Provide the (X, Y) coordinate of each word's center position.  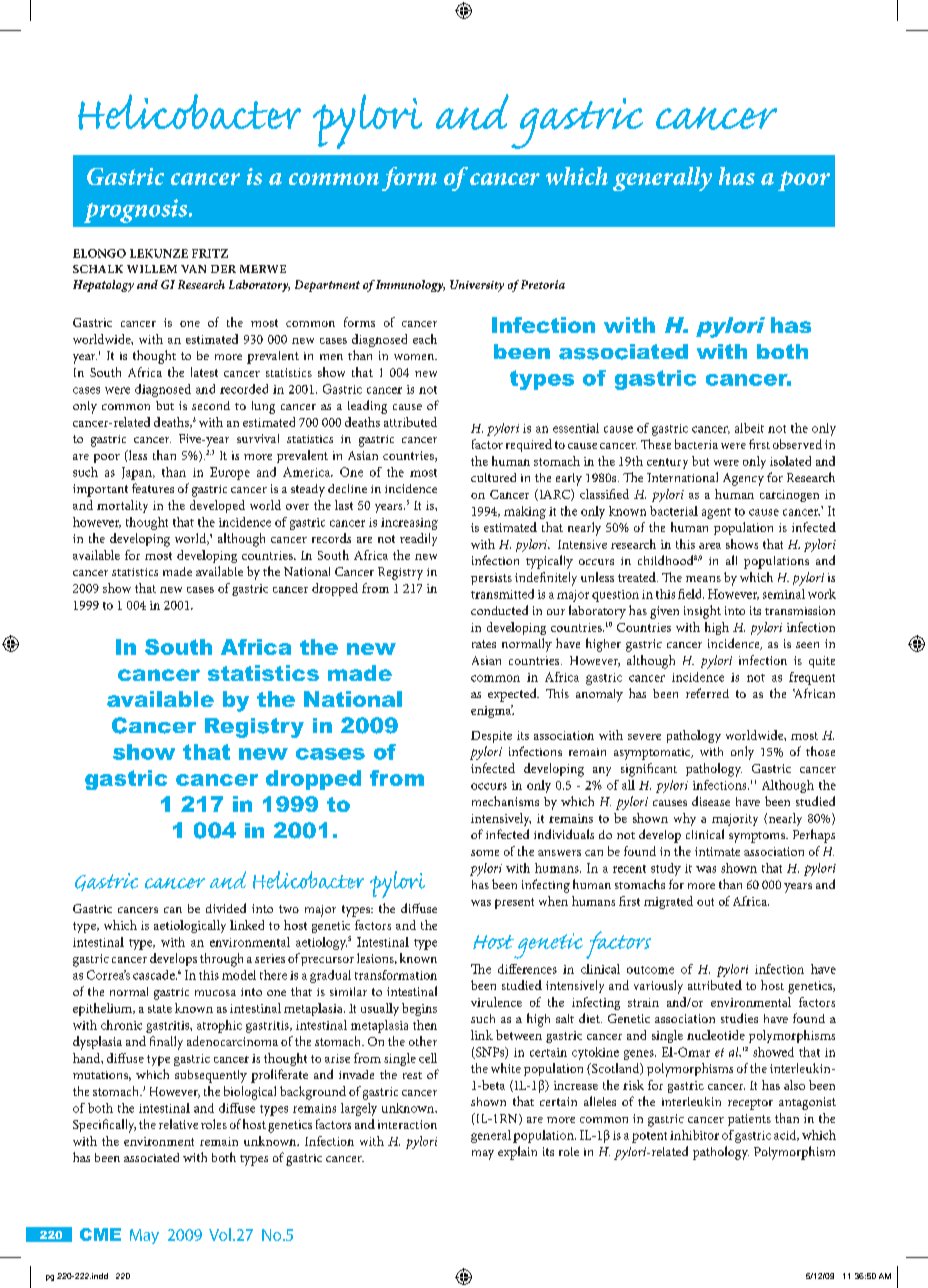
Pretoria (543, 284)
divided (226, 908)
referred (707, 693)
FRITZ (210, 253)
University (477, 286)
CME (100, 1234)
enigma (492, 711)
